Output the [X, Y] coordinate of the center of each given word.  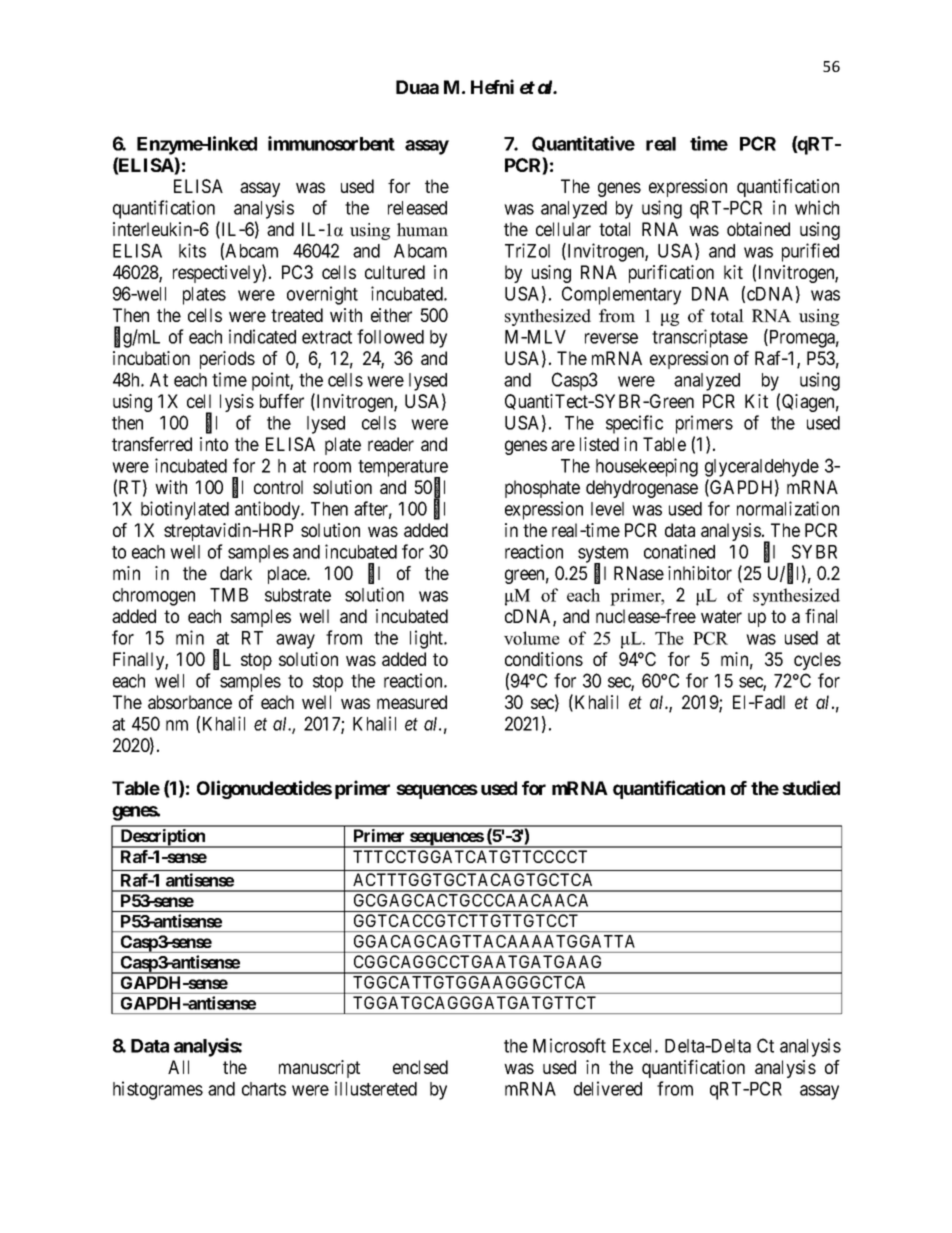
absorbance [190, 702]
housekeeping [647, 467]
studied [811, 787]
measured [412, 702]
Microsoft [569, 1045]
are [563, 445]
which [817, 207]
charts [264, 1089]
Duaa [417, 87]
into [214, 444]
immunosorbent [331, 143]
